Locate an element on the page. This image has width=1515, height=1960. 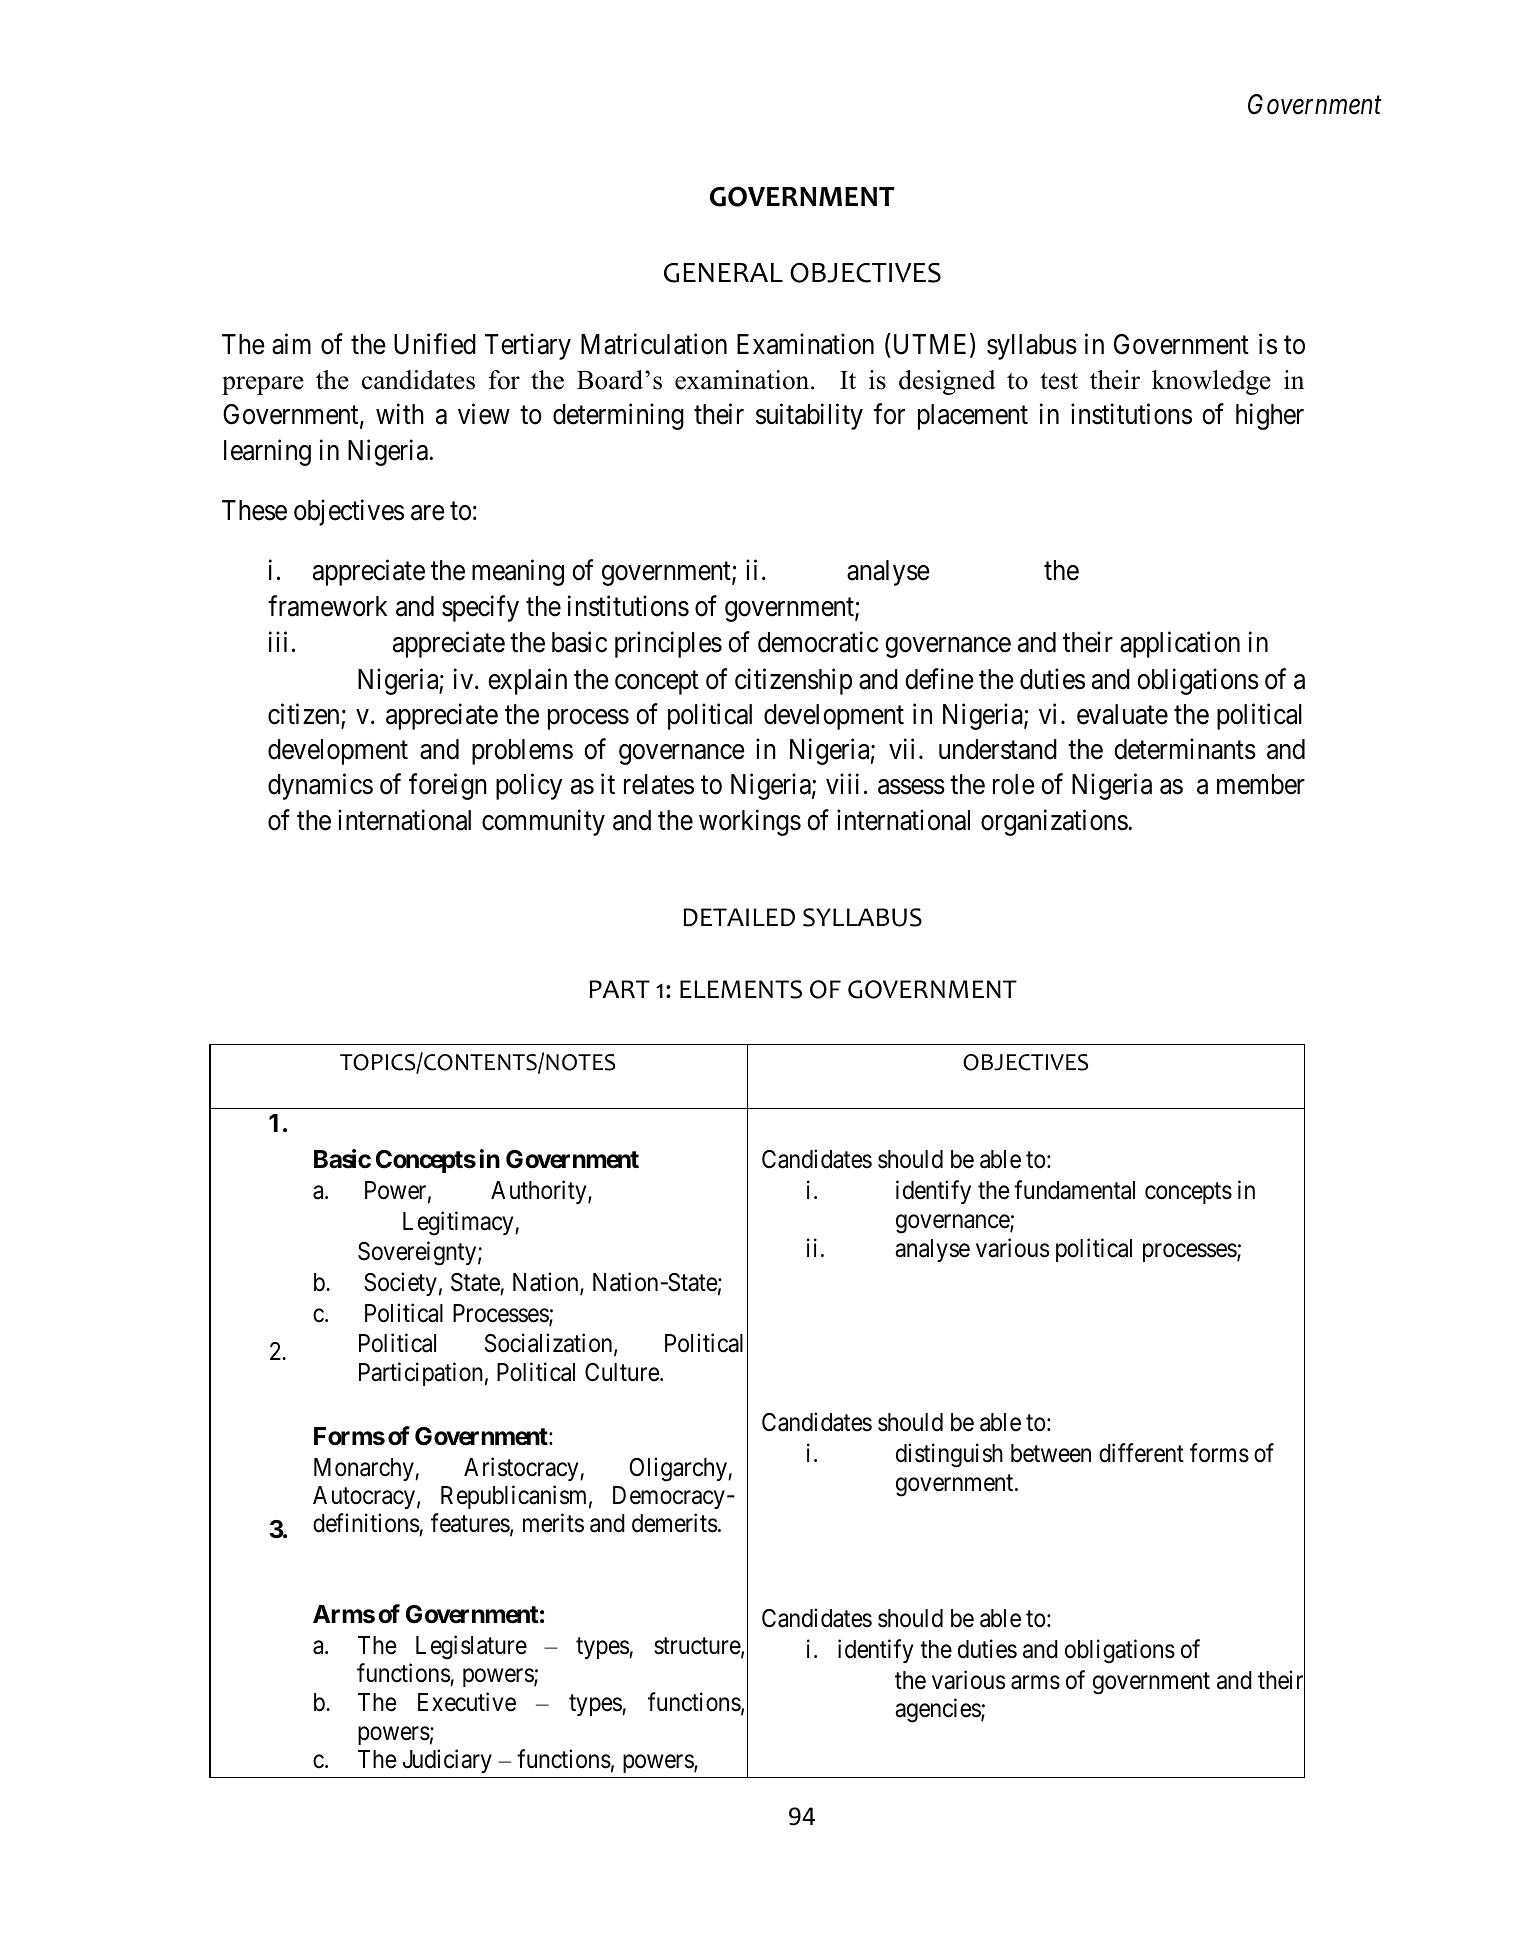
Unified is located at coordinates (435, 344).
